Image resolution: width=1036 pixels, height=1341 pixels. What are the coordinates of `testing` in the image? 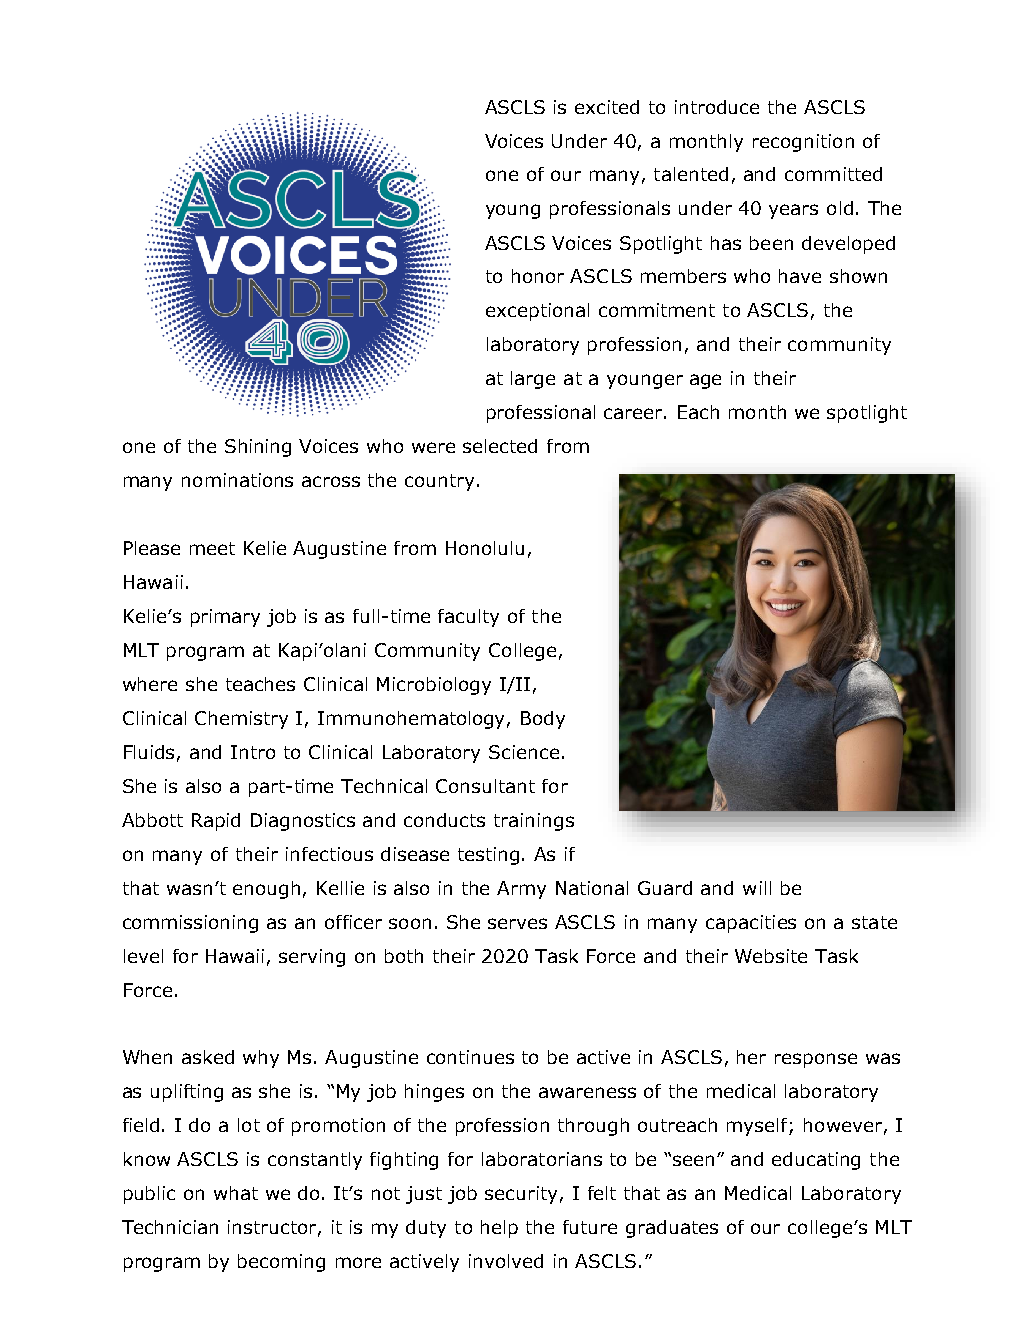 It's located at (488, 856).
